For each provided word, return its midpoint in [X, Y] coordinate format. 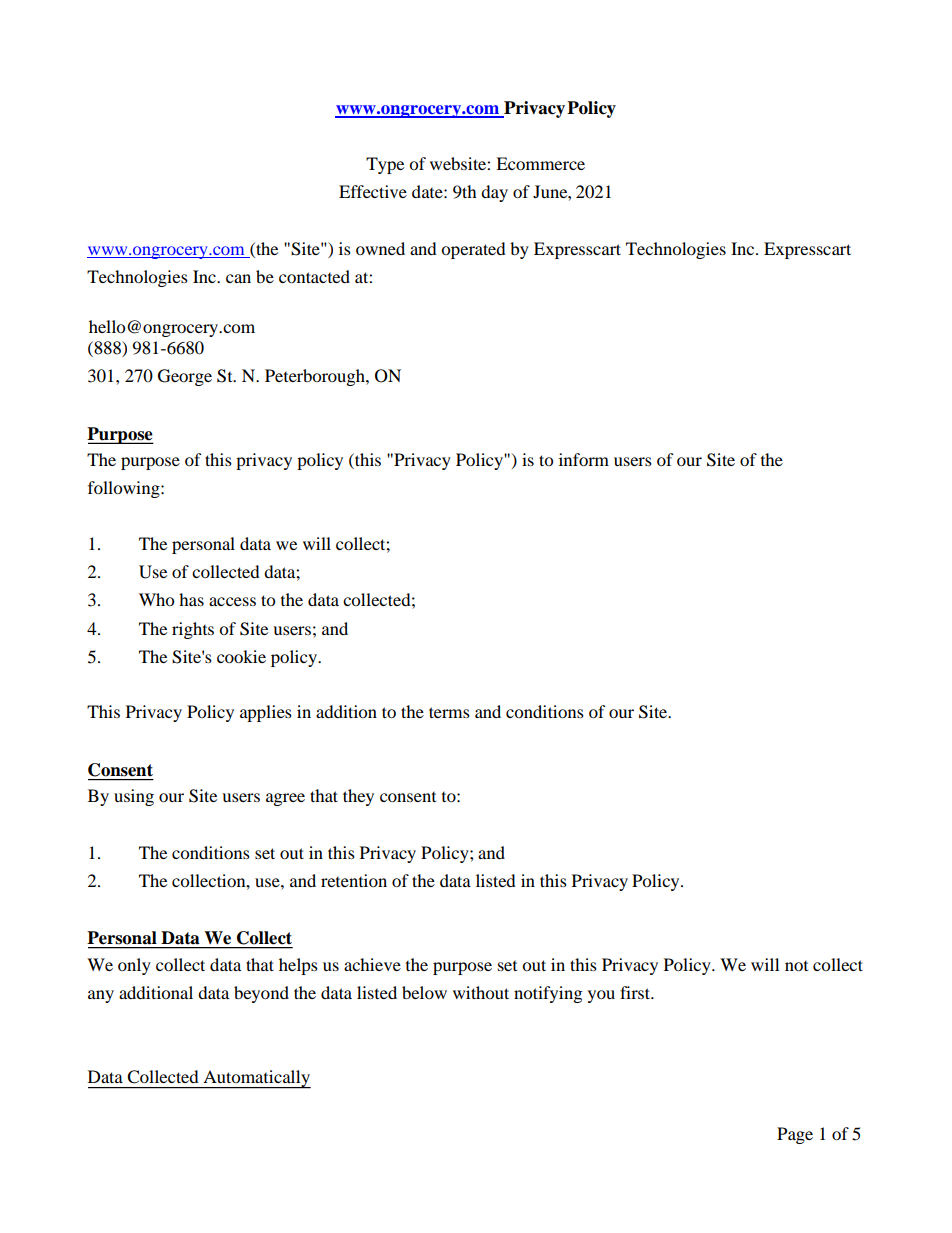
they [358, 797]
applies [266, 713]
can [238, 278]
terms [449, 712]
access [232, 601]
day [494, 193]
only [134, 966]
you [601, 996]
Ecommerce [540, 163]
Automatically [256, 1079]
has [191, 599]
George [185, 377]
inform [584, 459]
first [636, 992]
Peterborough [316, 377]
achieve [372, 964]
